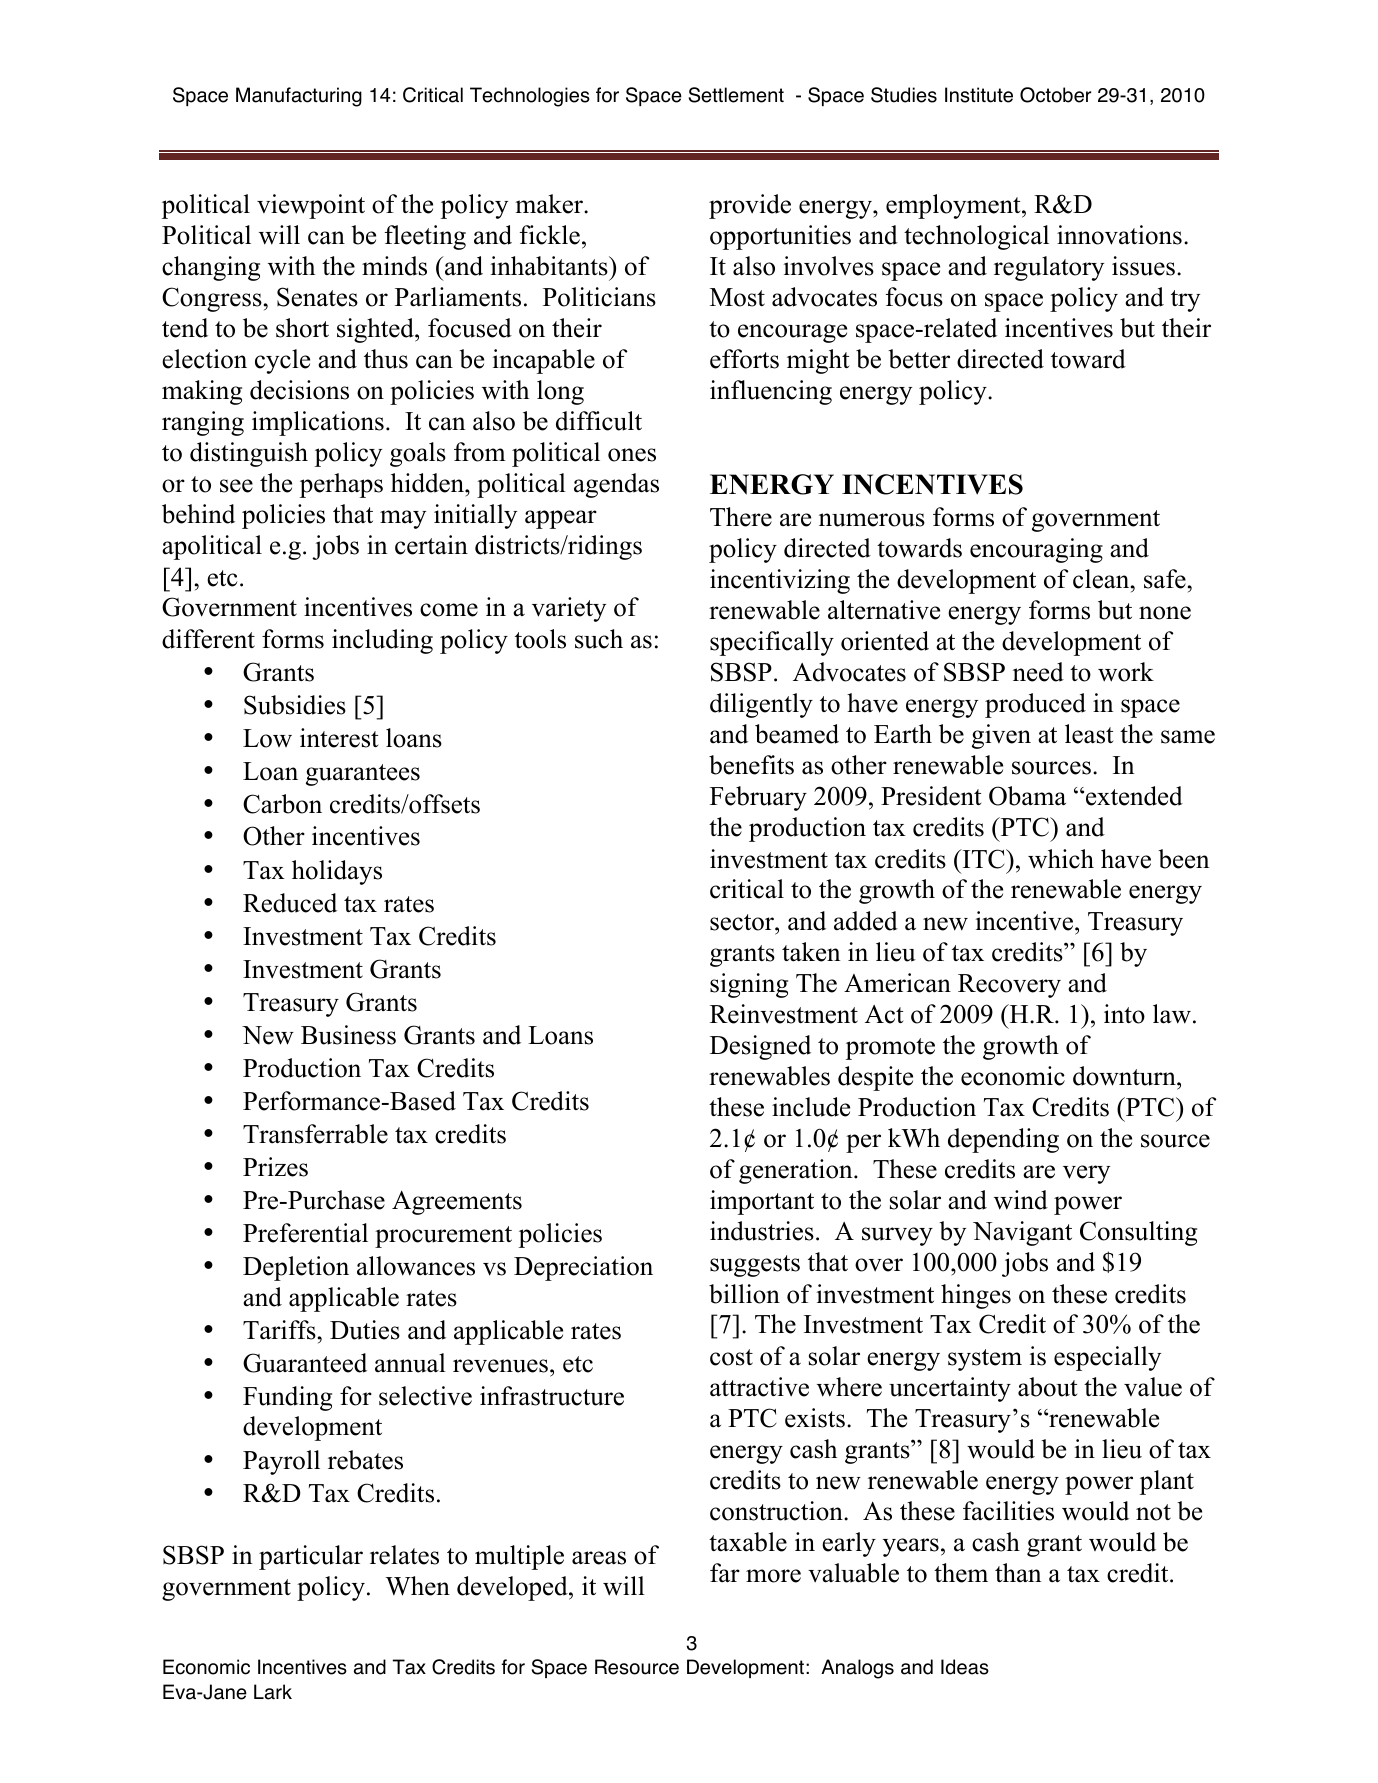 This screenshot has width=1378, height=1783. Describe the element at coordinates (299, 97) in the screenshot. I see `Manufacturing` at that location.
